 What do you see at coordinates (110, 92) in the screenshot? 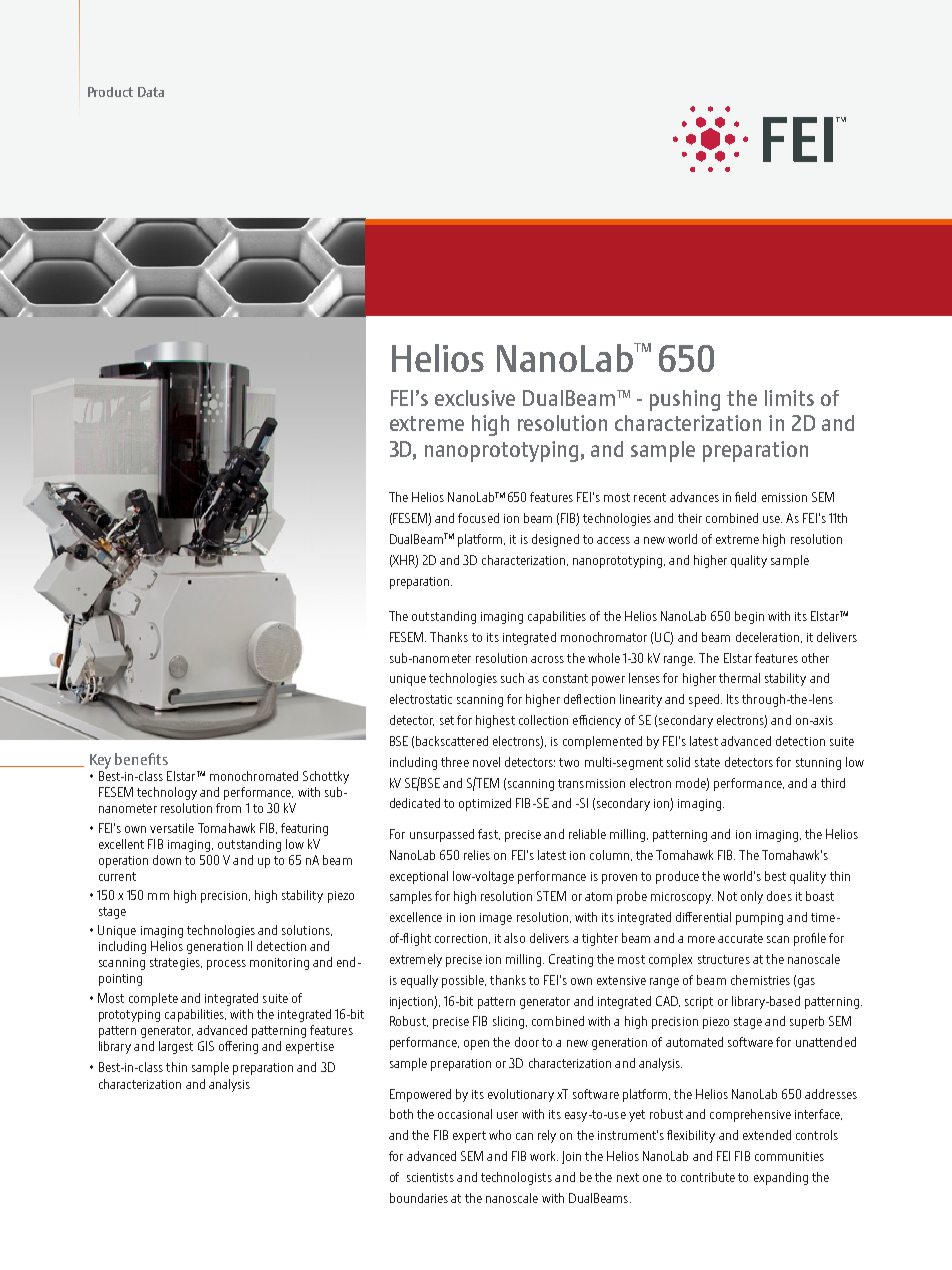
I see `Product` at bounding box center [110, 92].
